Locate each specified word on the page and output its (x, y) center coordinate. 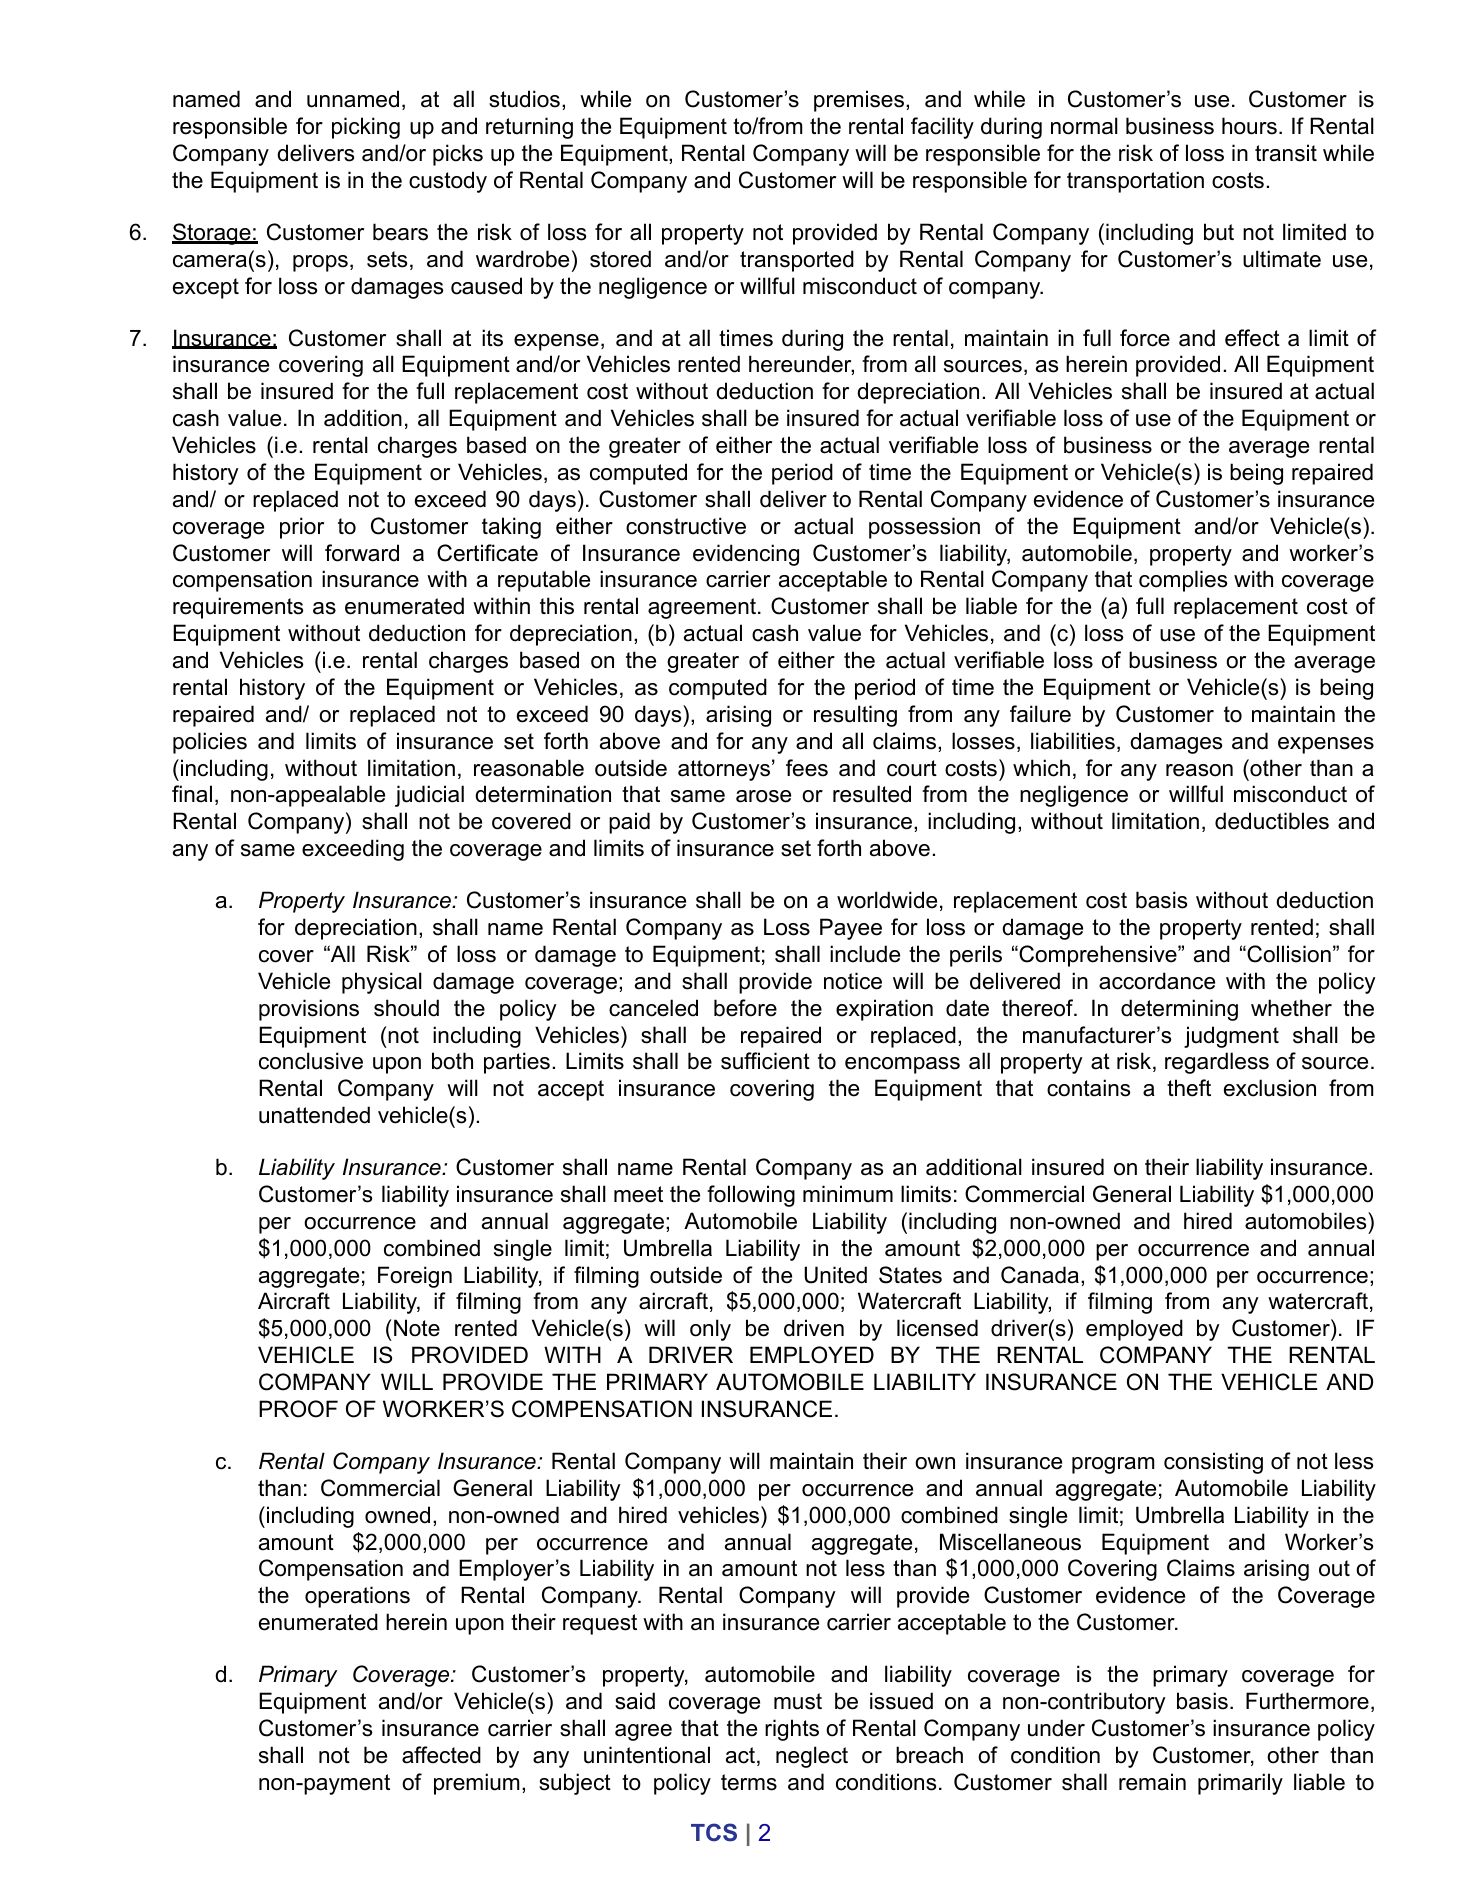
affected (441, 1755)
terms (749, 1782)
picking (366, 128)
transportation (1135, 182)
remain (1152, 1782)
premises (860, 101)
